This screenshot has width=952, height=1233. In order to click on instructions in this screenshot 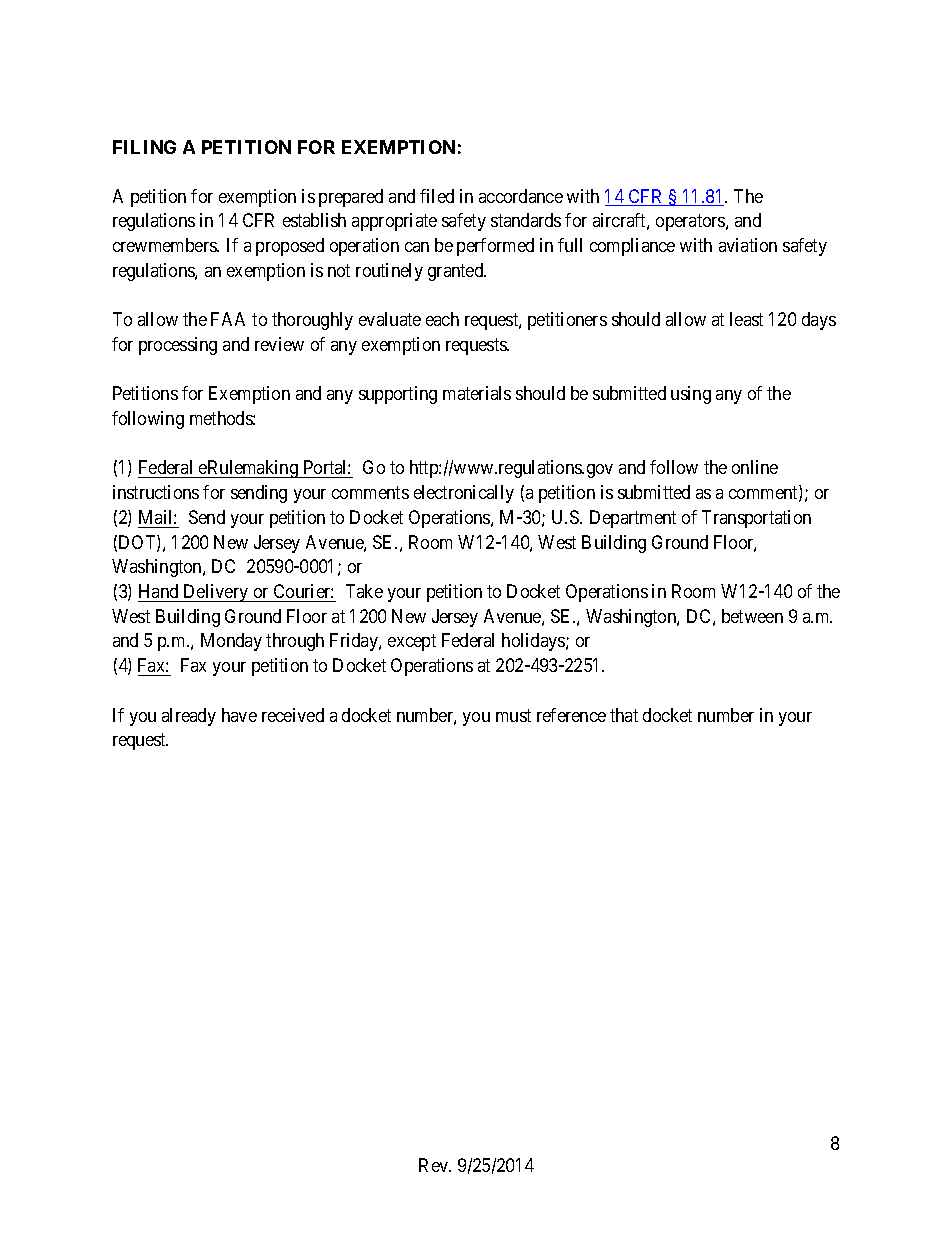, I will do `click(156, 492)`.
